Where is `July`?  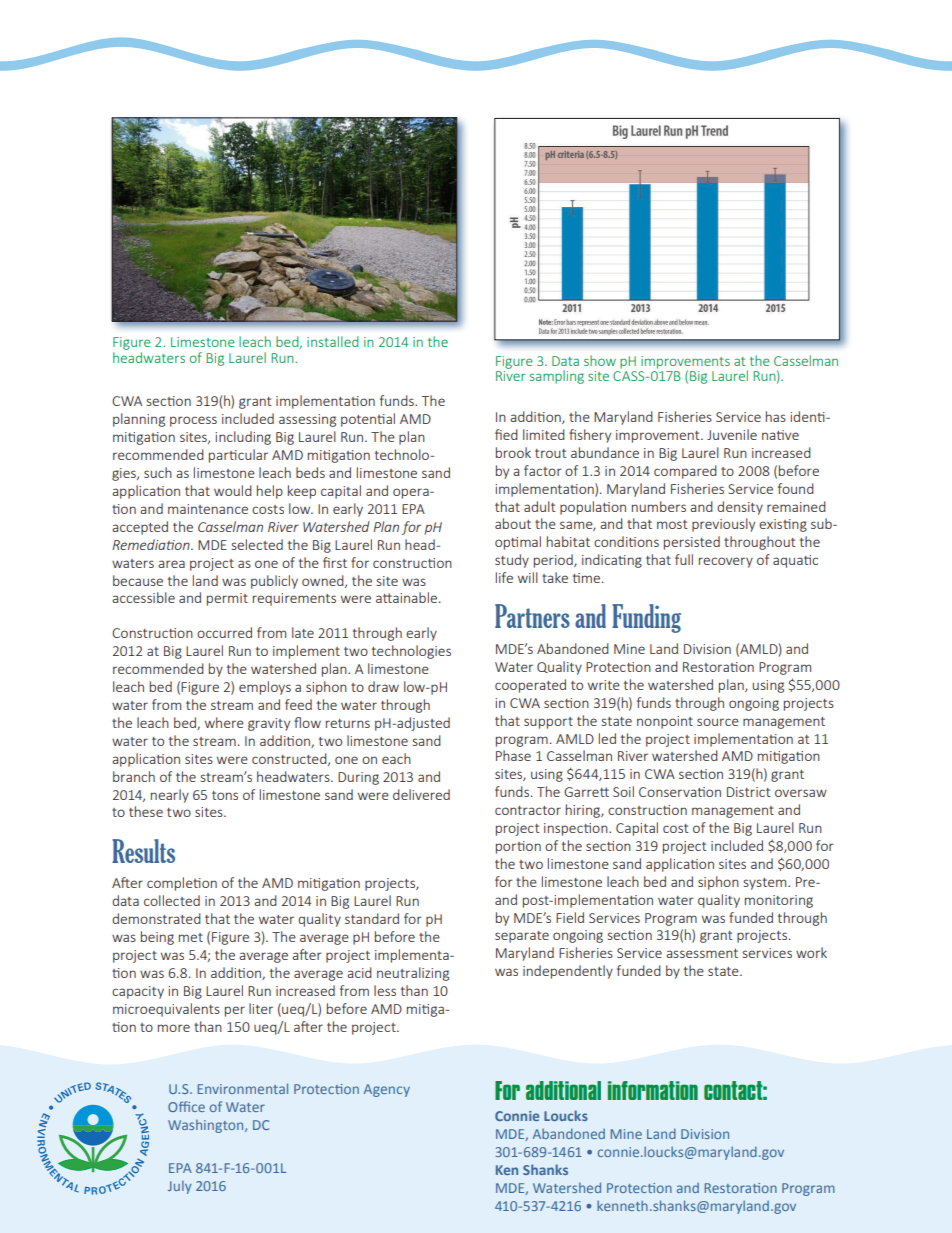 July is located at coordinates (180, 1187).
